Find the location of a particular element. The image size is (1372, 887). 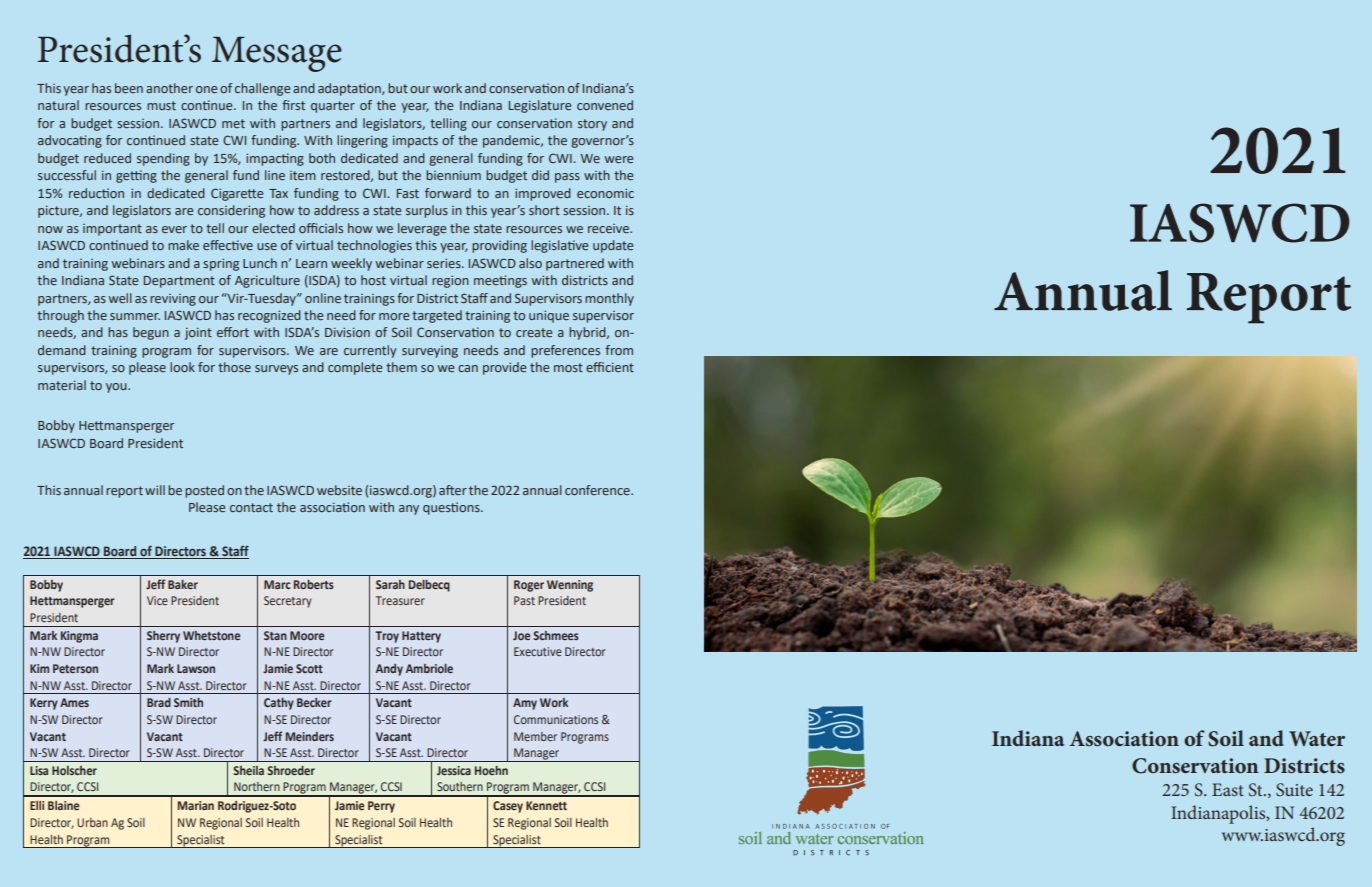

Casey is located at coordinates (508, 807).
